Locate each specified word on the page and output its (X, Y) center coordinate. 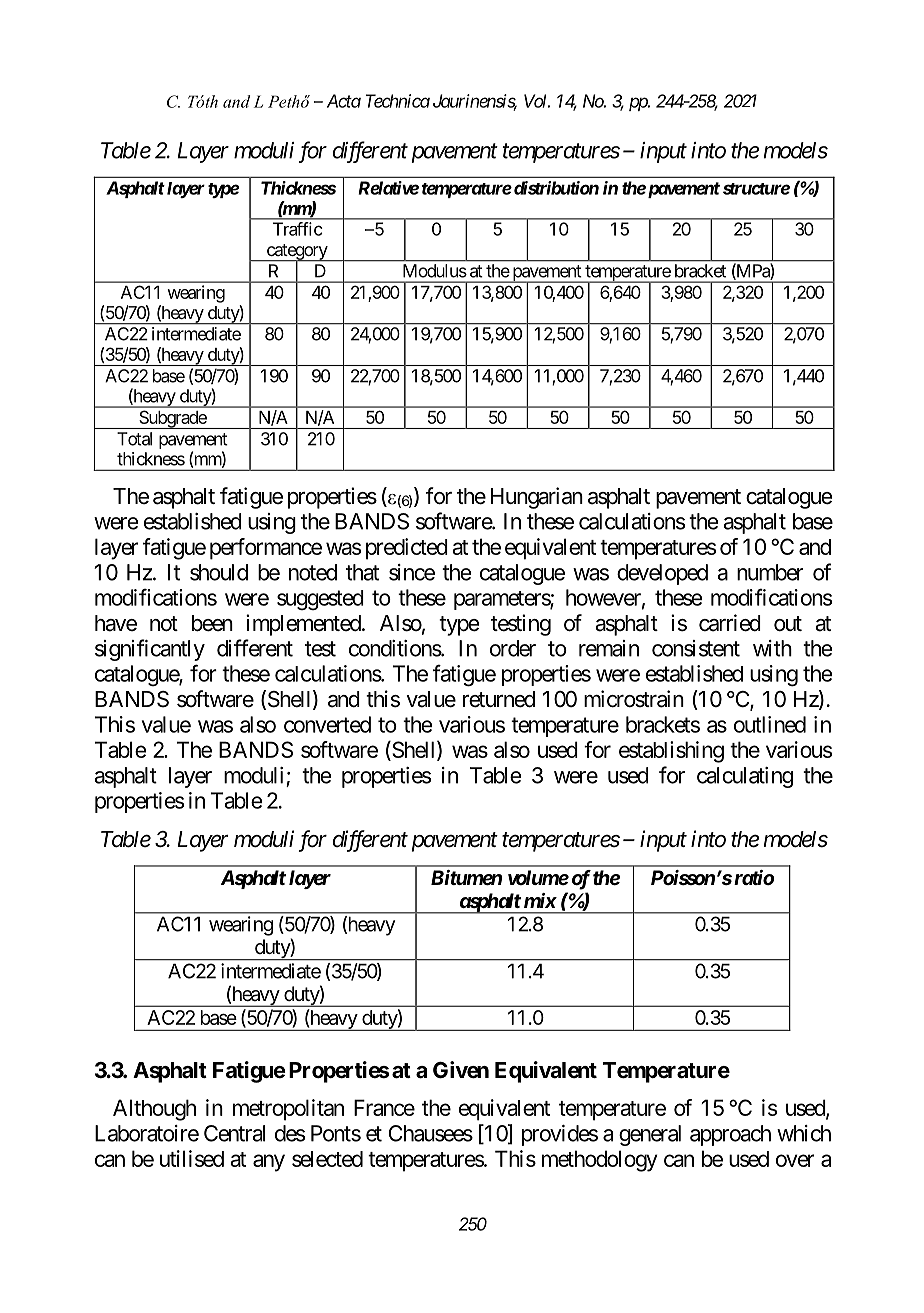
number (770, 572)
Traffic (298, 229)
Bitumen (466, 878)
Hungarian (537, 498)
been (212, 623)
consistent (696, 648)
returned (499, 699)
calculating (745, 777)
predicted (407, 549)
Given (461, 1070)
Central (234, 1133)
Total (134, 439)
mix (540, 900)
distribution (555, 188)
